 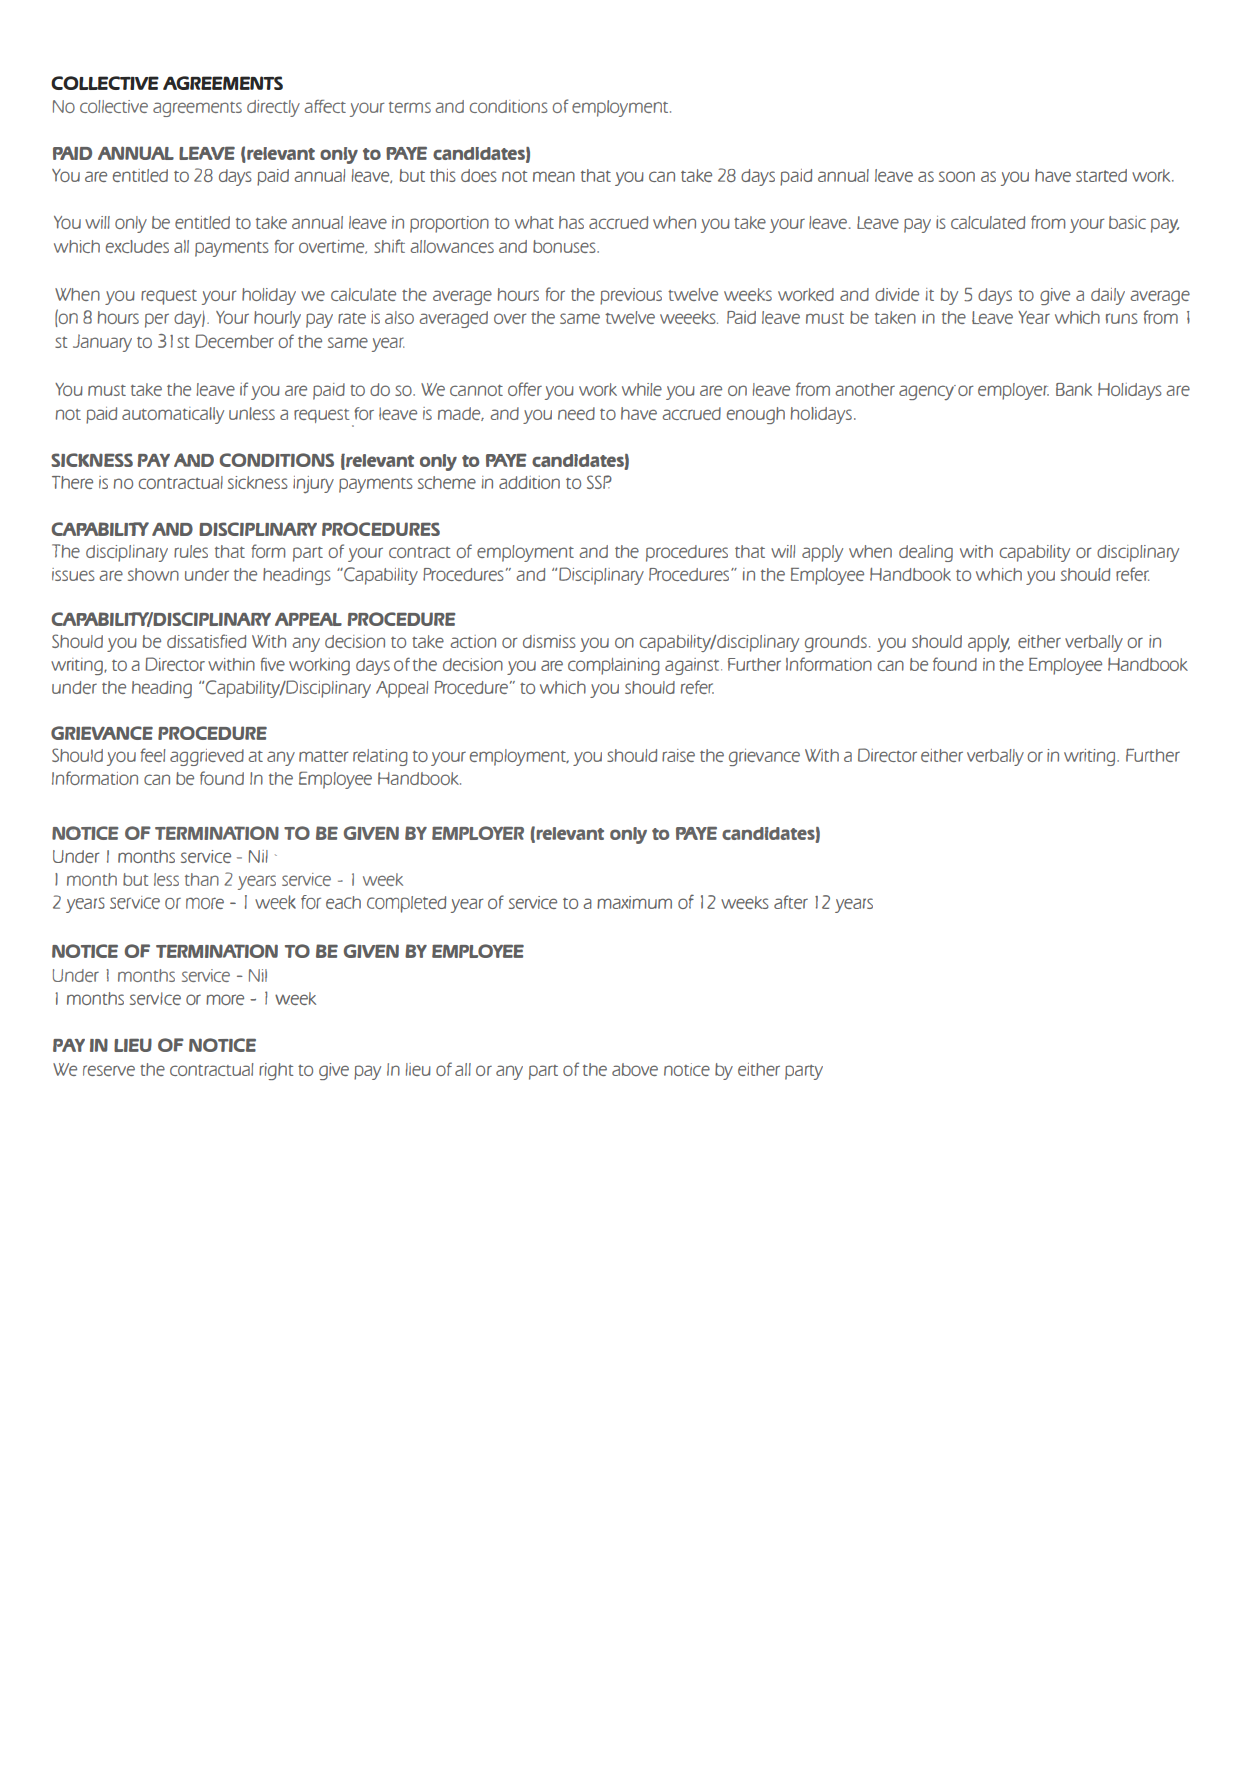 What do you see at coordinates (634, 902) in the screenshot?
I see `maximum` at bounding box center [634, 902].
